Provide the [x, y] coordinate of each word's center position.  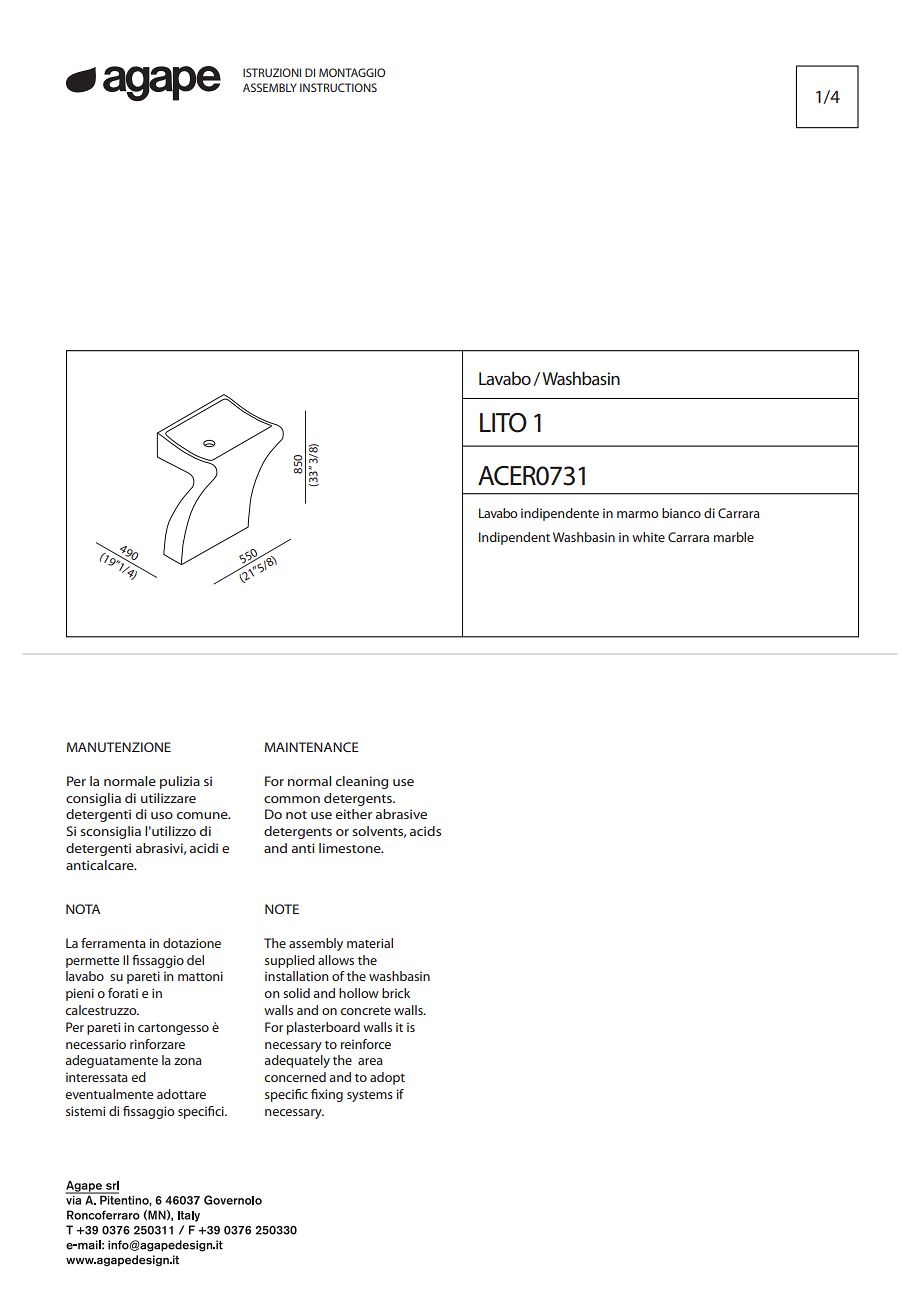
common [292, 799]
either [354, 814]
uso [162, 815]
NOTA [83, 909]
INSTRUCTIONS [338, 87]
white [648, 537]
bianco [681, 513]
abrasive [401, 814]
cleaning [362, 782]
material [370, 943]
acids [425, 831]
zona [188, 1061]
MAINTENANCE [312, 747]
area [370, 1061]
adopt [387, 1078]
